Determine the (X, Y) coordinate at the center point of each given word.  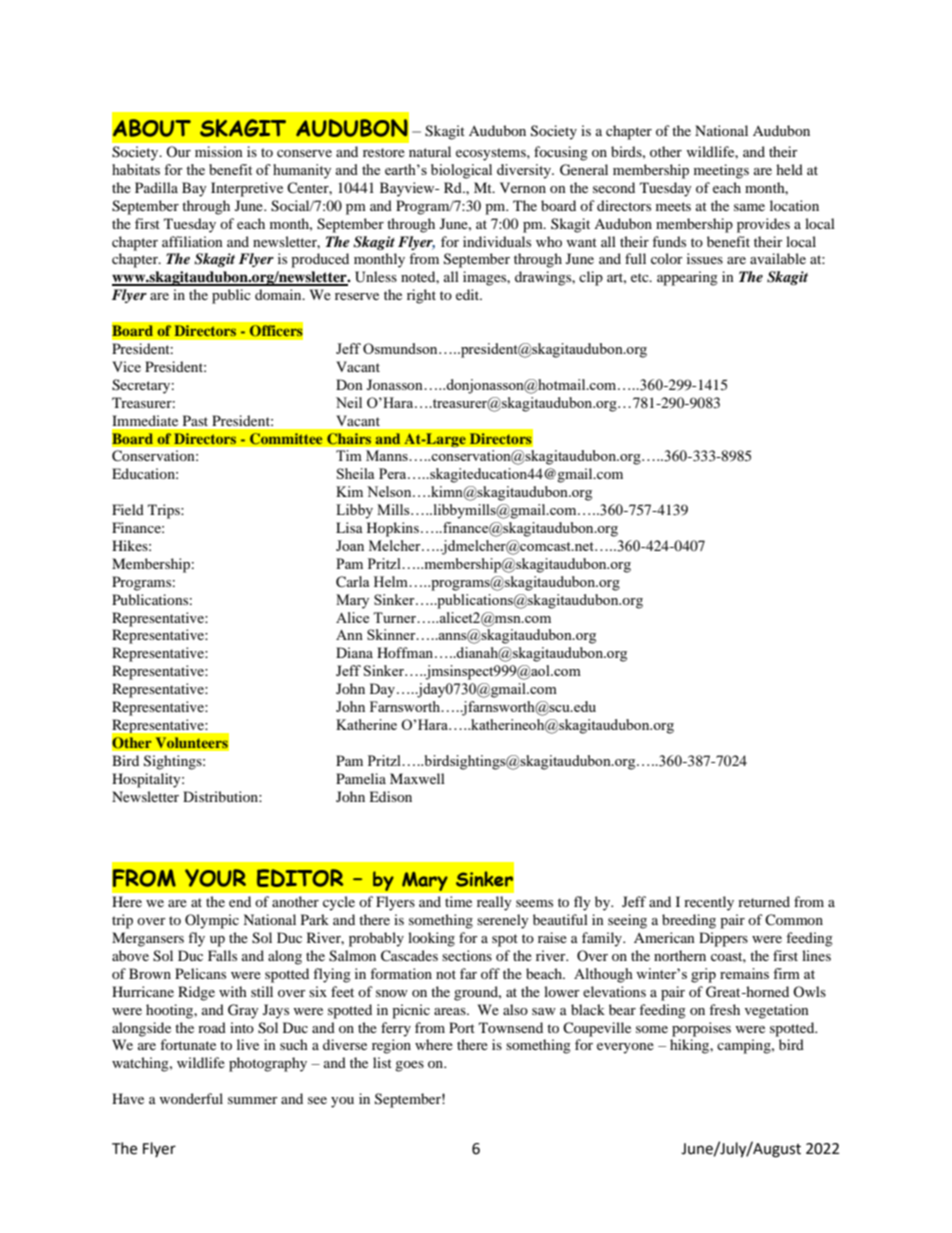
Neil (349, 402)
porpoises (701, 1029)
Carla (352, 582)
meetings (721, 171)
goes (409, 1066)
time (458, 901)
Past (195, 420)
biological (461, 171)
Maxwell (417, 778)
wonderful (191, 1098)
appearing (687, 278)
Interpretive (247, 189)
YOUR (215, 878)
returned (764, 901)
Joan (350, 545)
